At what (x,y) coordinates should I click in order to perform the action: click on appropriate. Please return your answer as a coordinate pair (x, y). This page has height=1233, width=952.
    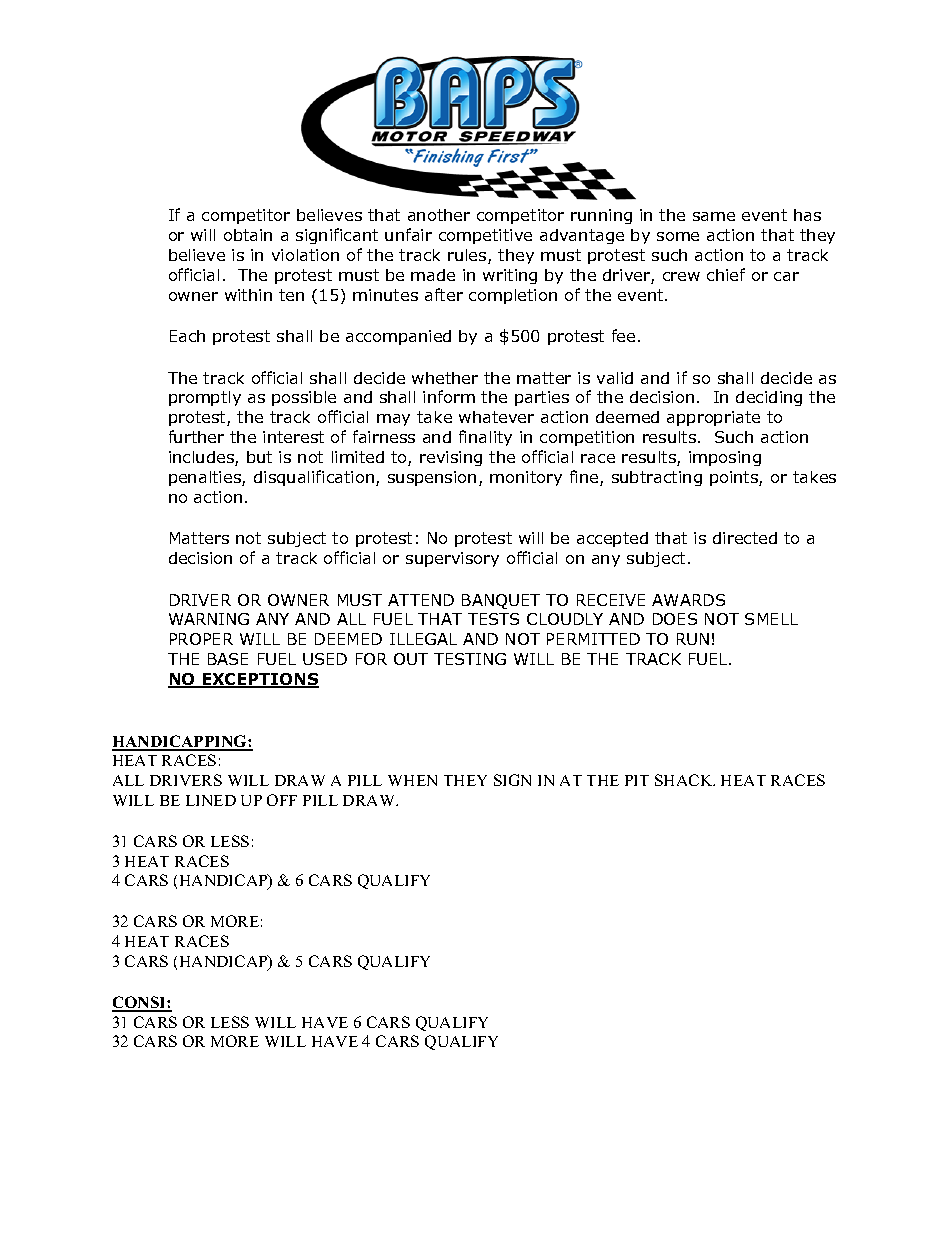
    Looking at the image, I should click on (713, 418).
